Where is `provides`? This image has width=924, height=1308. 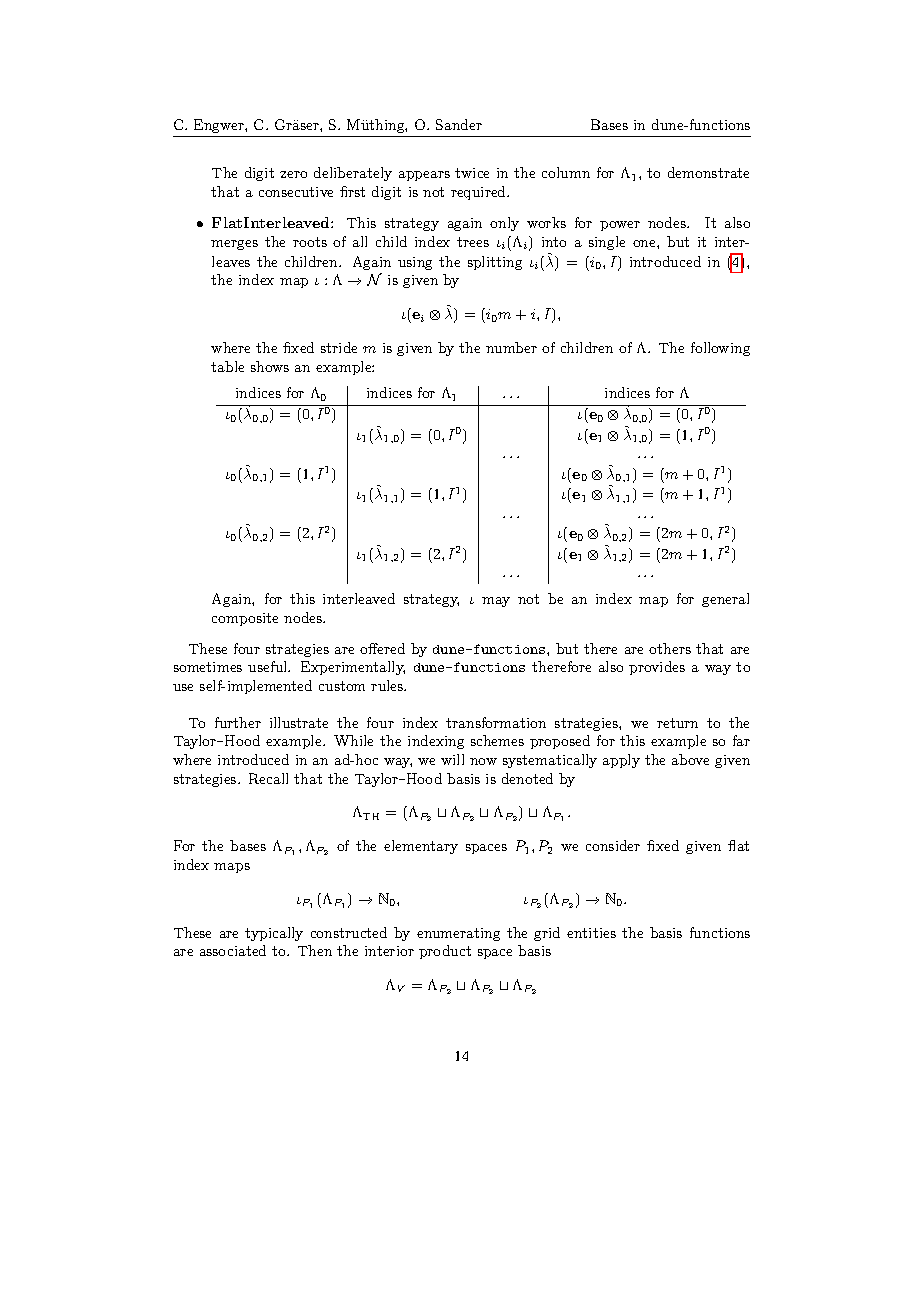 provides is located at coordinates (657, 668).
